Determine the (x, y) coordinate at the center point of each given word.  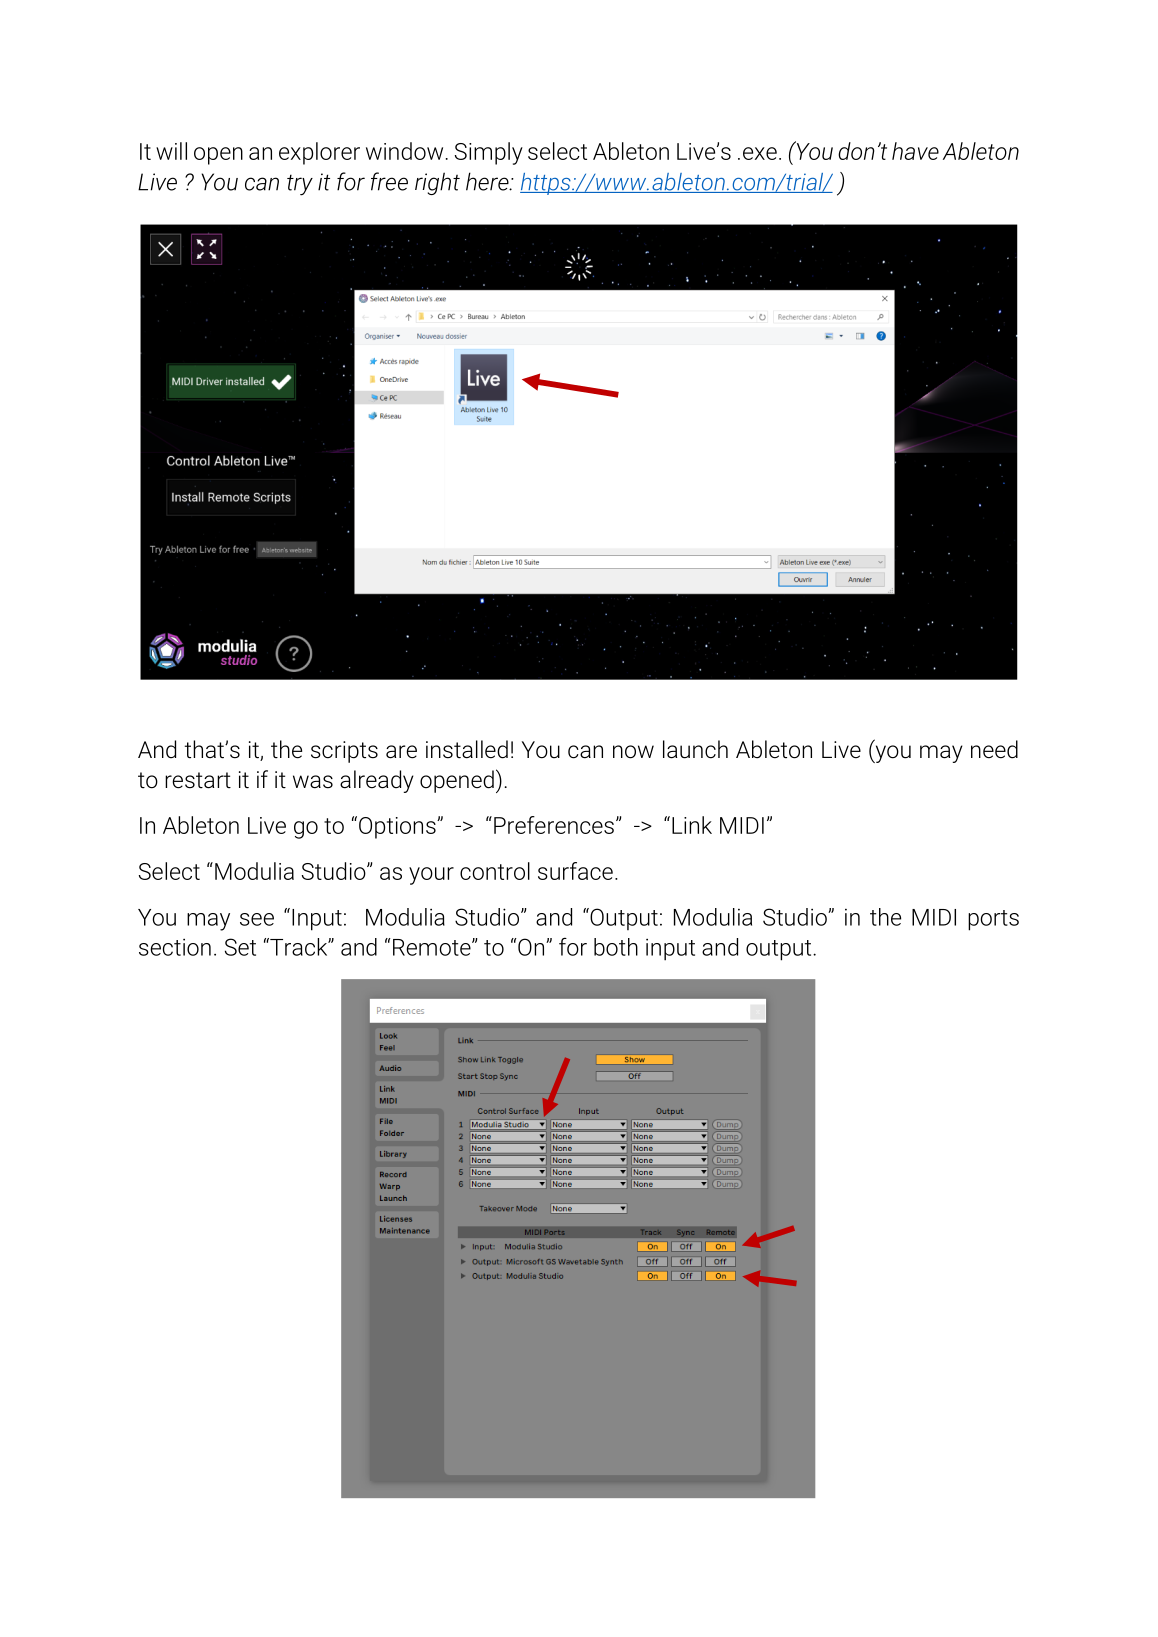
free (389, 181)
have (915, 151)
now (633, 752)
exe (760, 153)
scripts (344, 752)
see (257, 919)
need (994, 749)
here (488, 181)
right (437, 183)
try (300, 185)
